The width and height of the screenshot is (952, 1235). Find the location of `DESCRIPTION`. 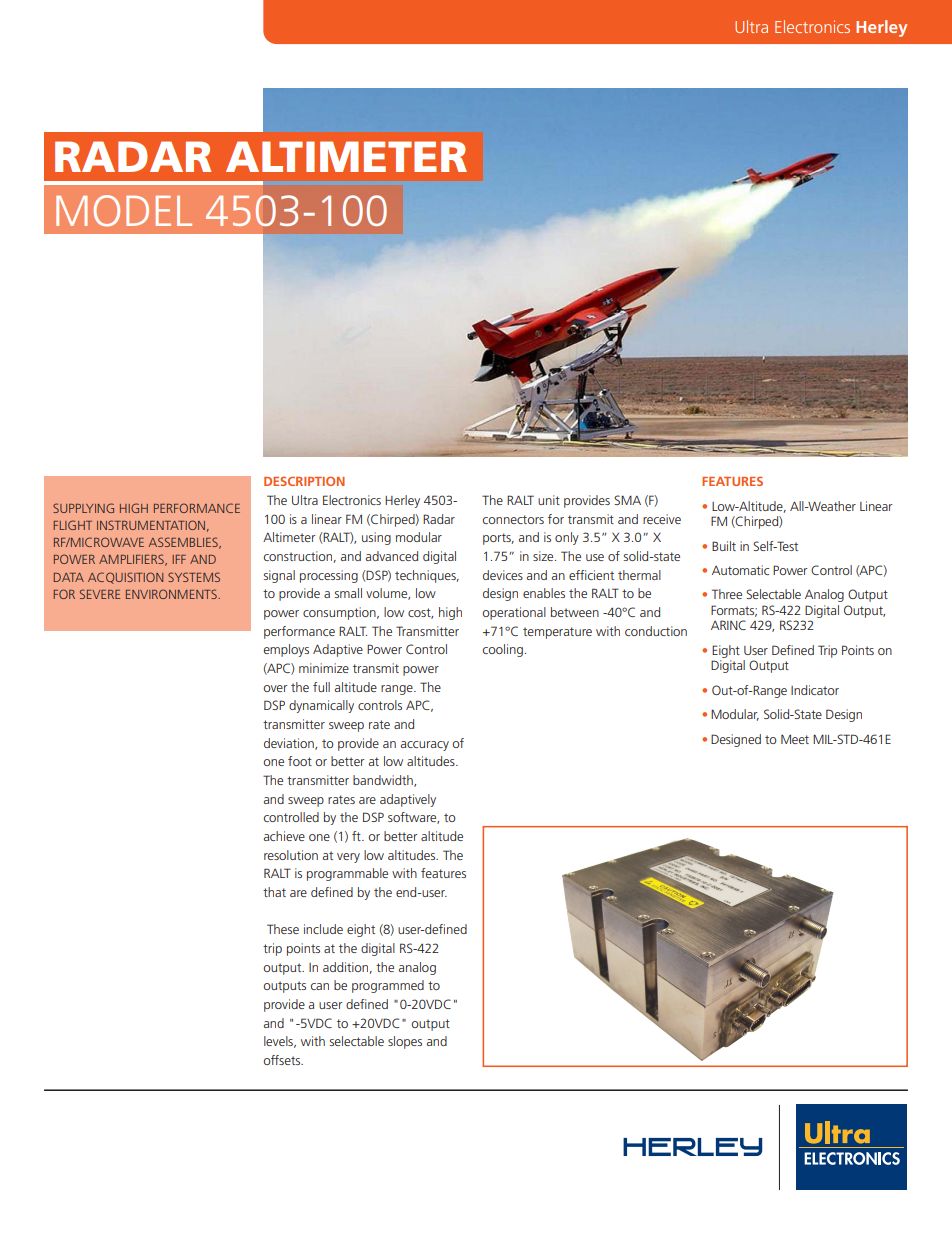

DESCRIPTION is located at coordinates (304, 481).
